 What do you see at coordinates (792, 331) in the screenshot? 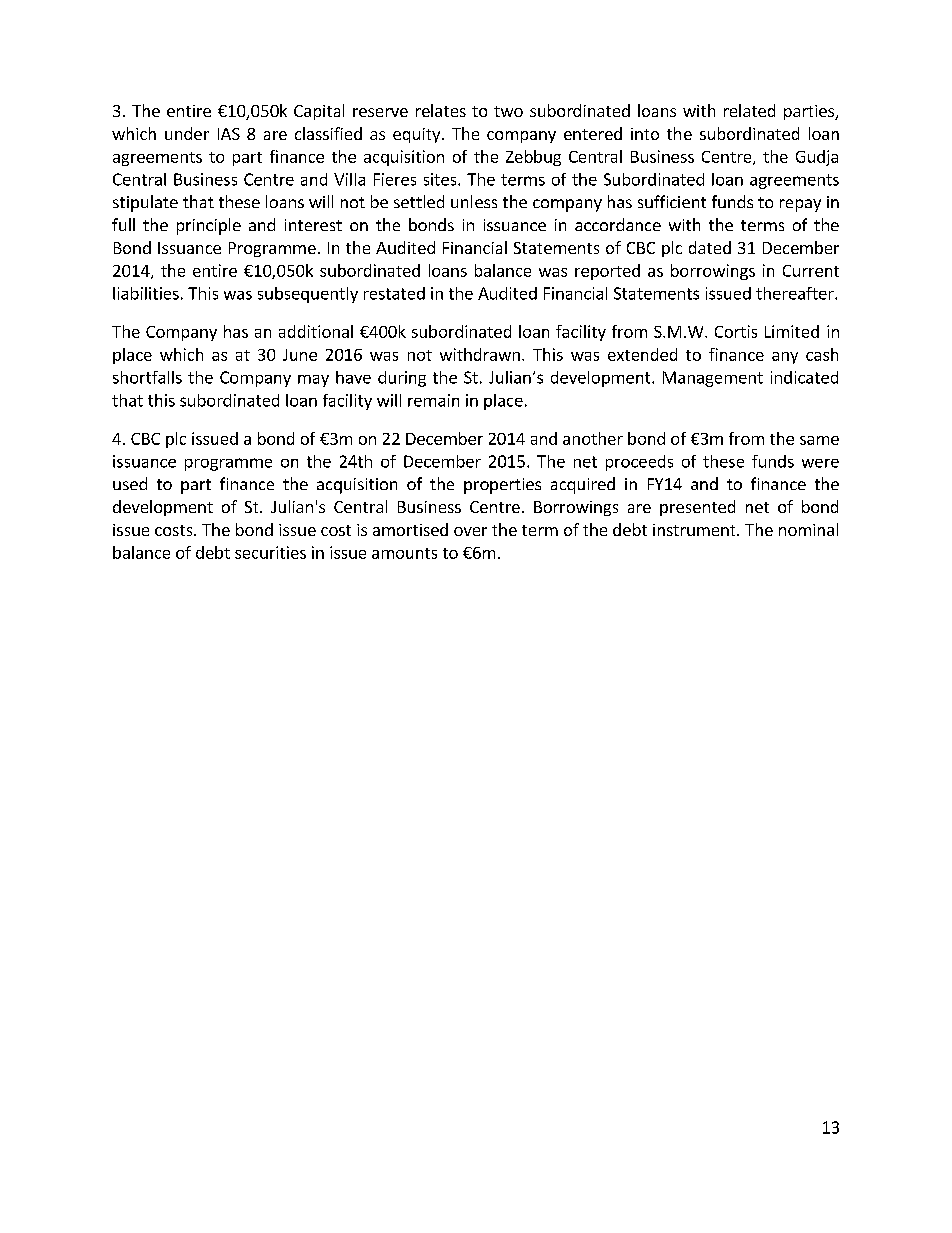
I see `Limited` at bounding box center [792, 331].
